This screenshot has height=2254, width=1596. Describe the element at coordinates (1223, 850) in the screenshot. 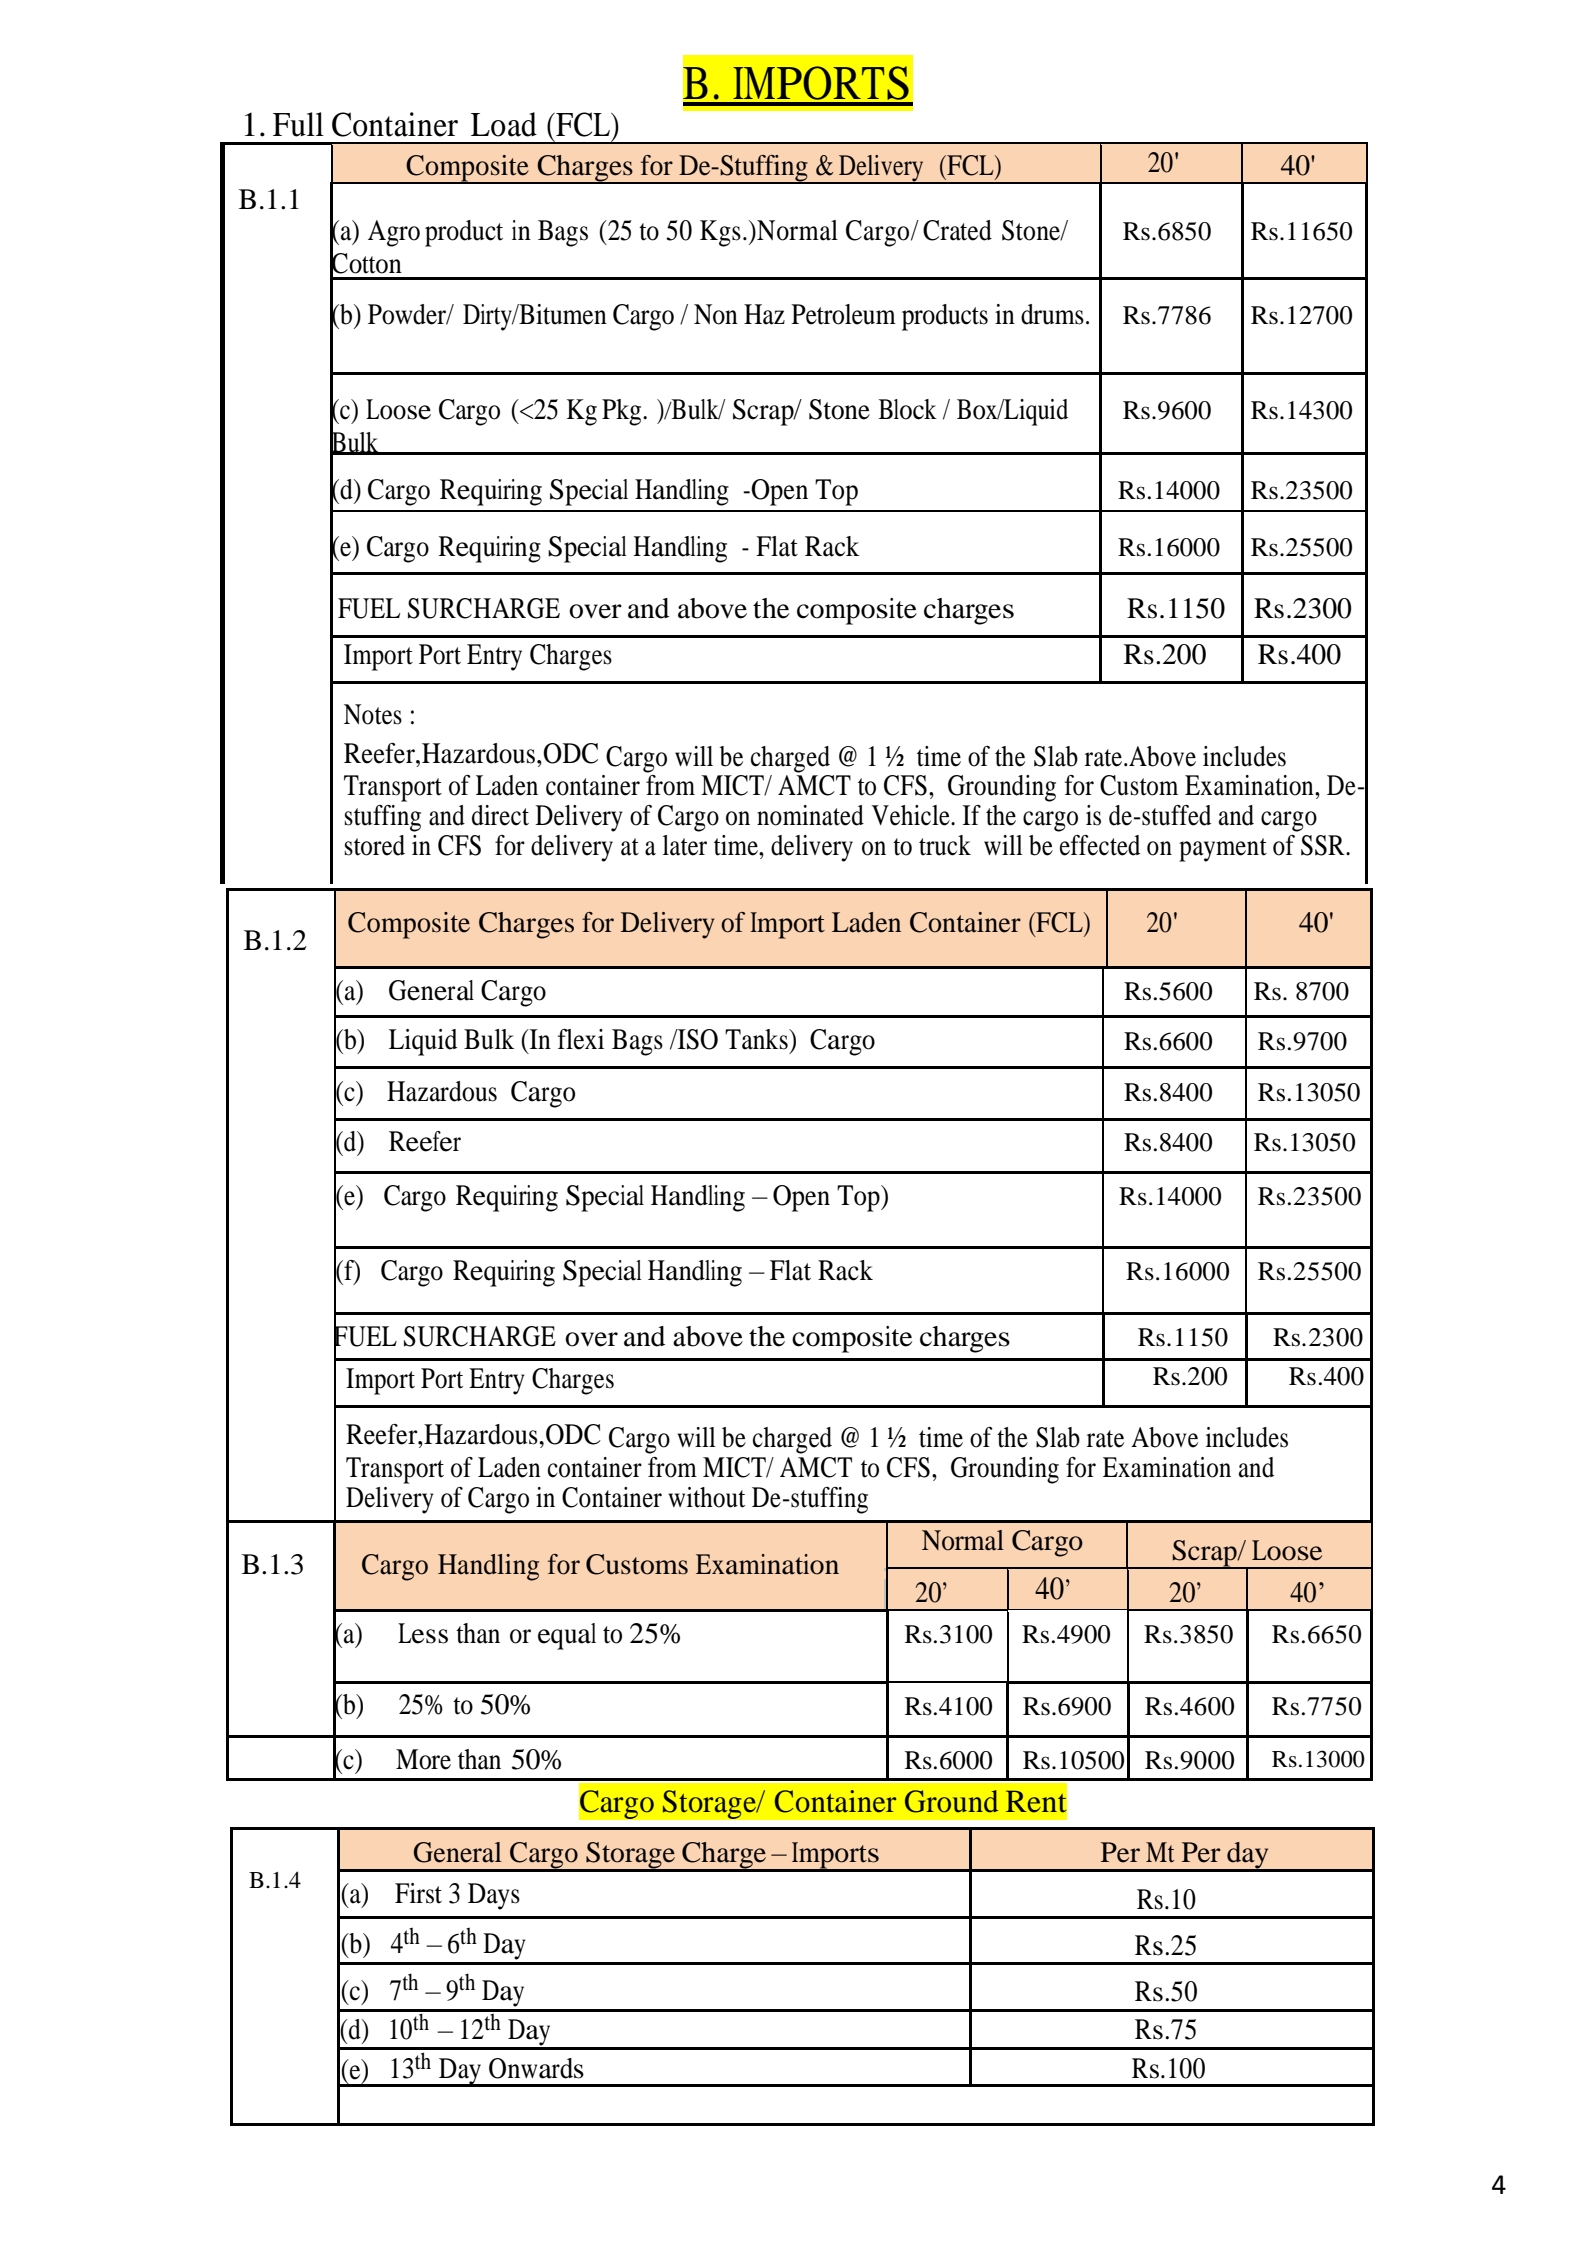

I see `payment` at that location.
